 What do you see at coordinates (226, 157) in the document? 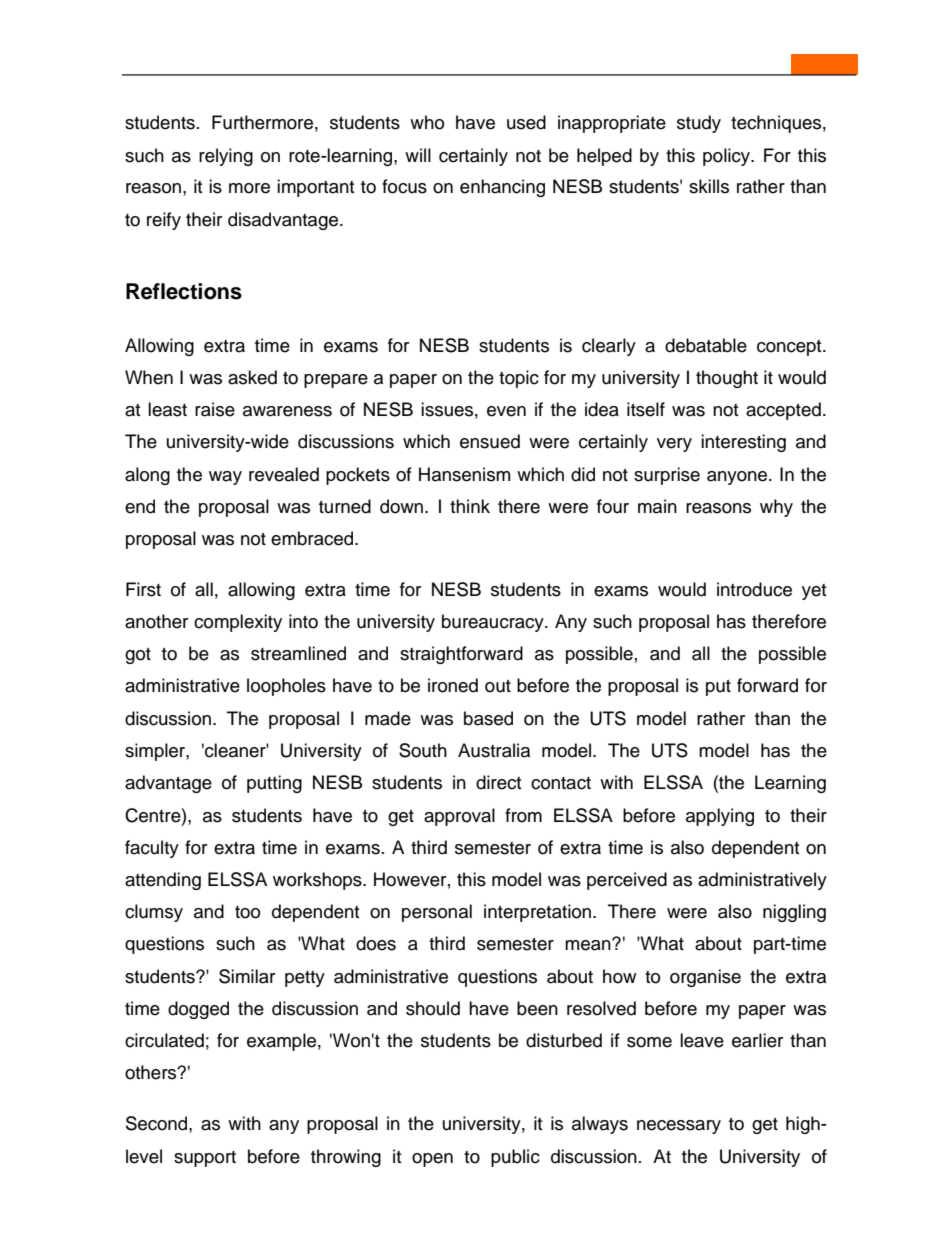
I see `relying` at bounding box center [226, 157].
